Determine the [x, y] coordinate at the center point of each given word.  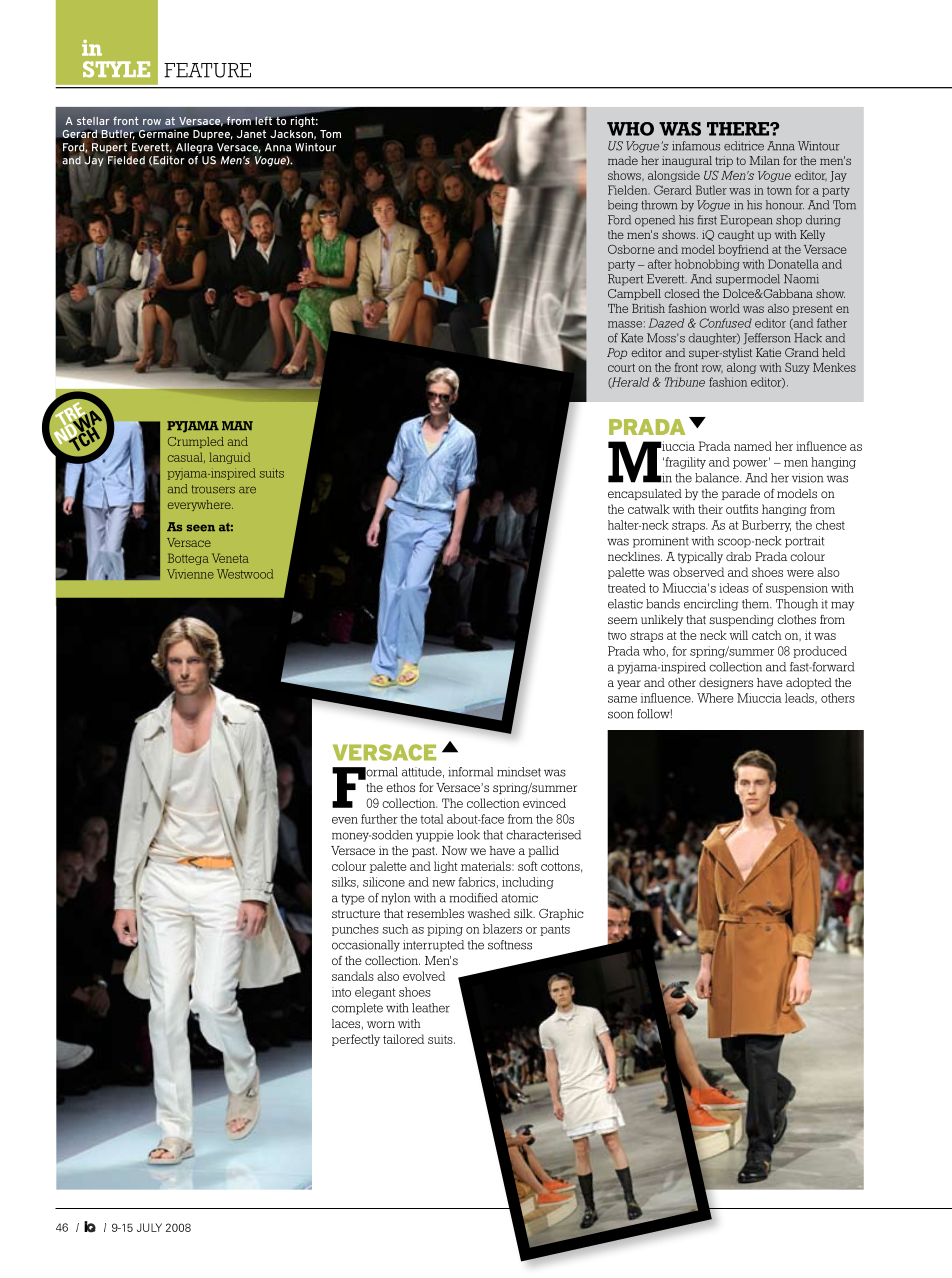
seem [623, 620]
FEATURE [207, 70]
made [623, 160]
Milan [765, 160]
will [738, 635]
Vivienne [190, 574]
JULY [149, 1227]
